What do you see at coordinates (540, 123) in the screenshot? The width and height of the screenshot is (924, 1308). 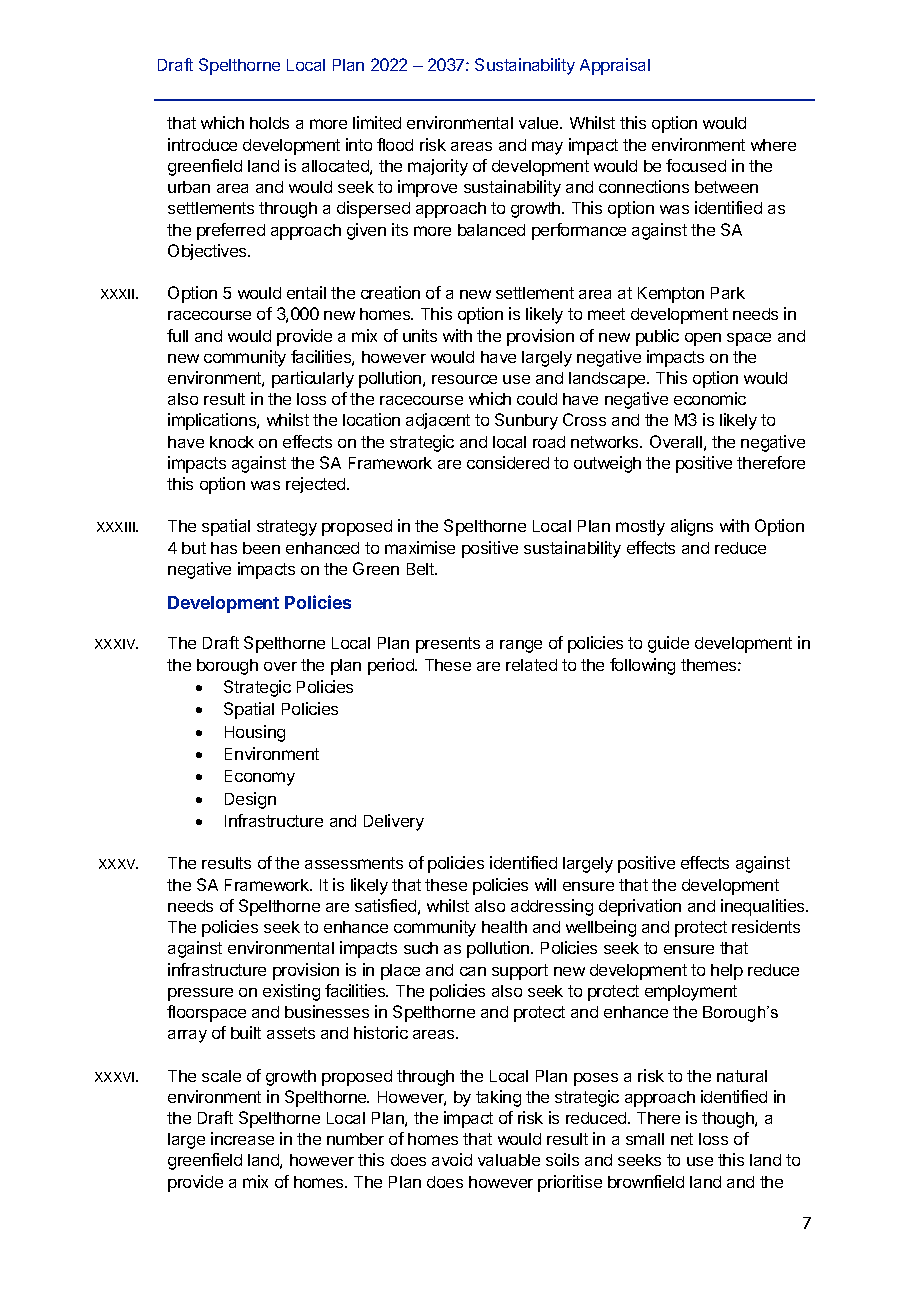 I see `value` at bounding box center [540, 123].
